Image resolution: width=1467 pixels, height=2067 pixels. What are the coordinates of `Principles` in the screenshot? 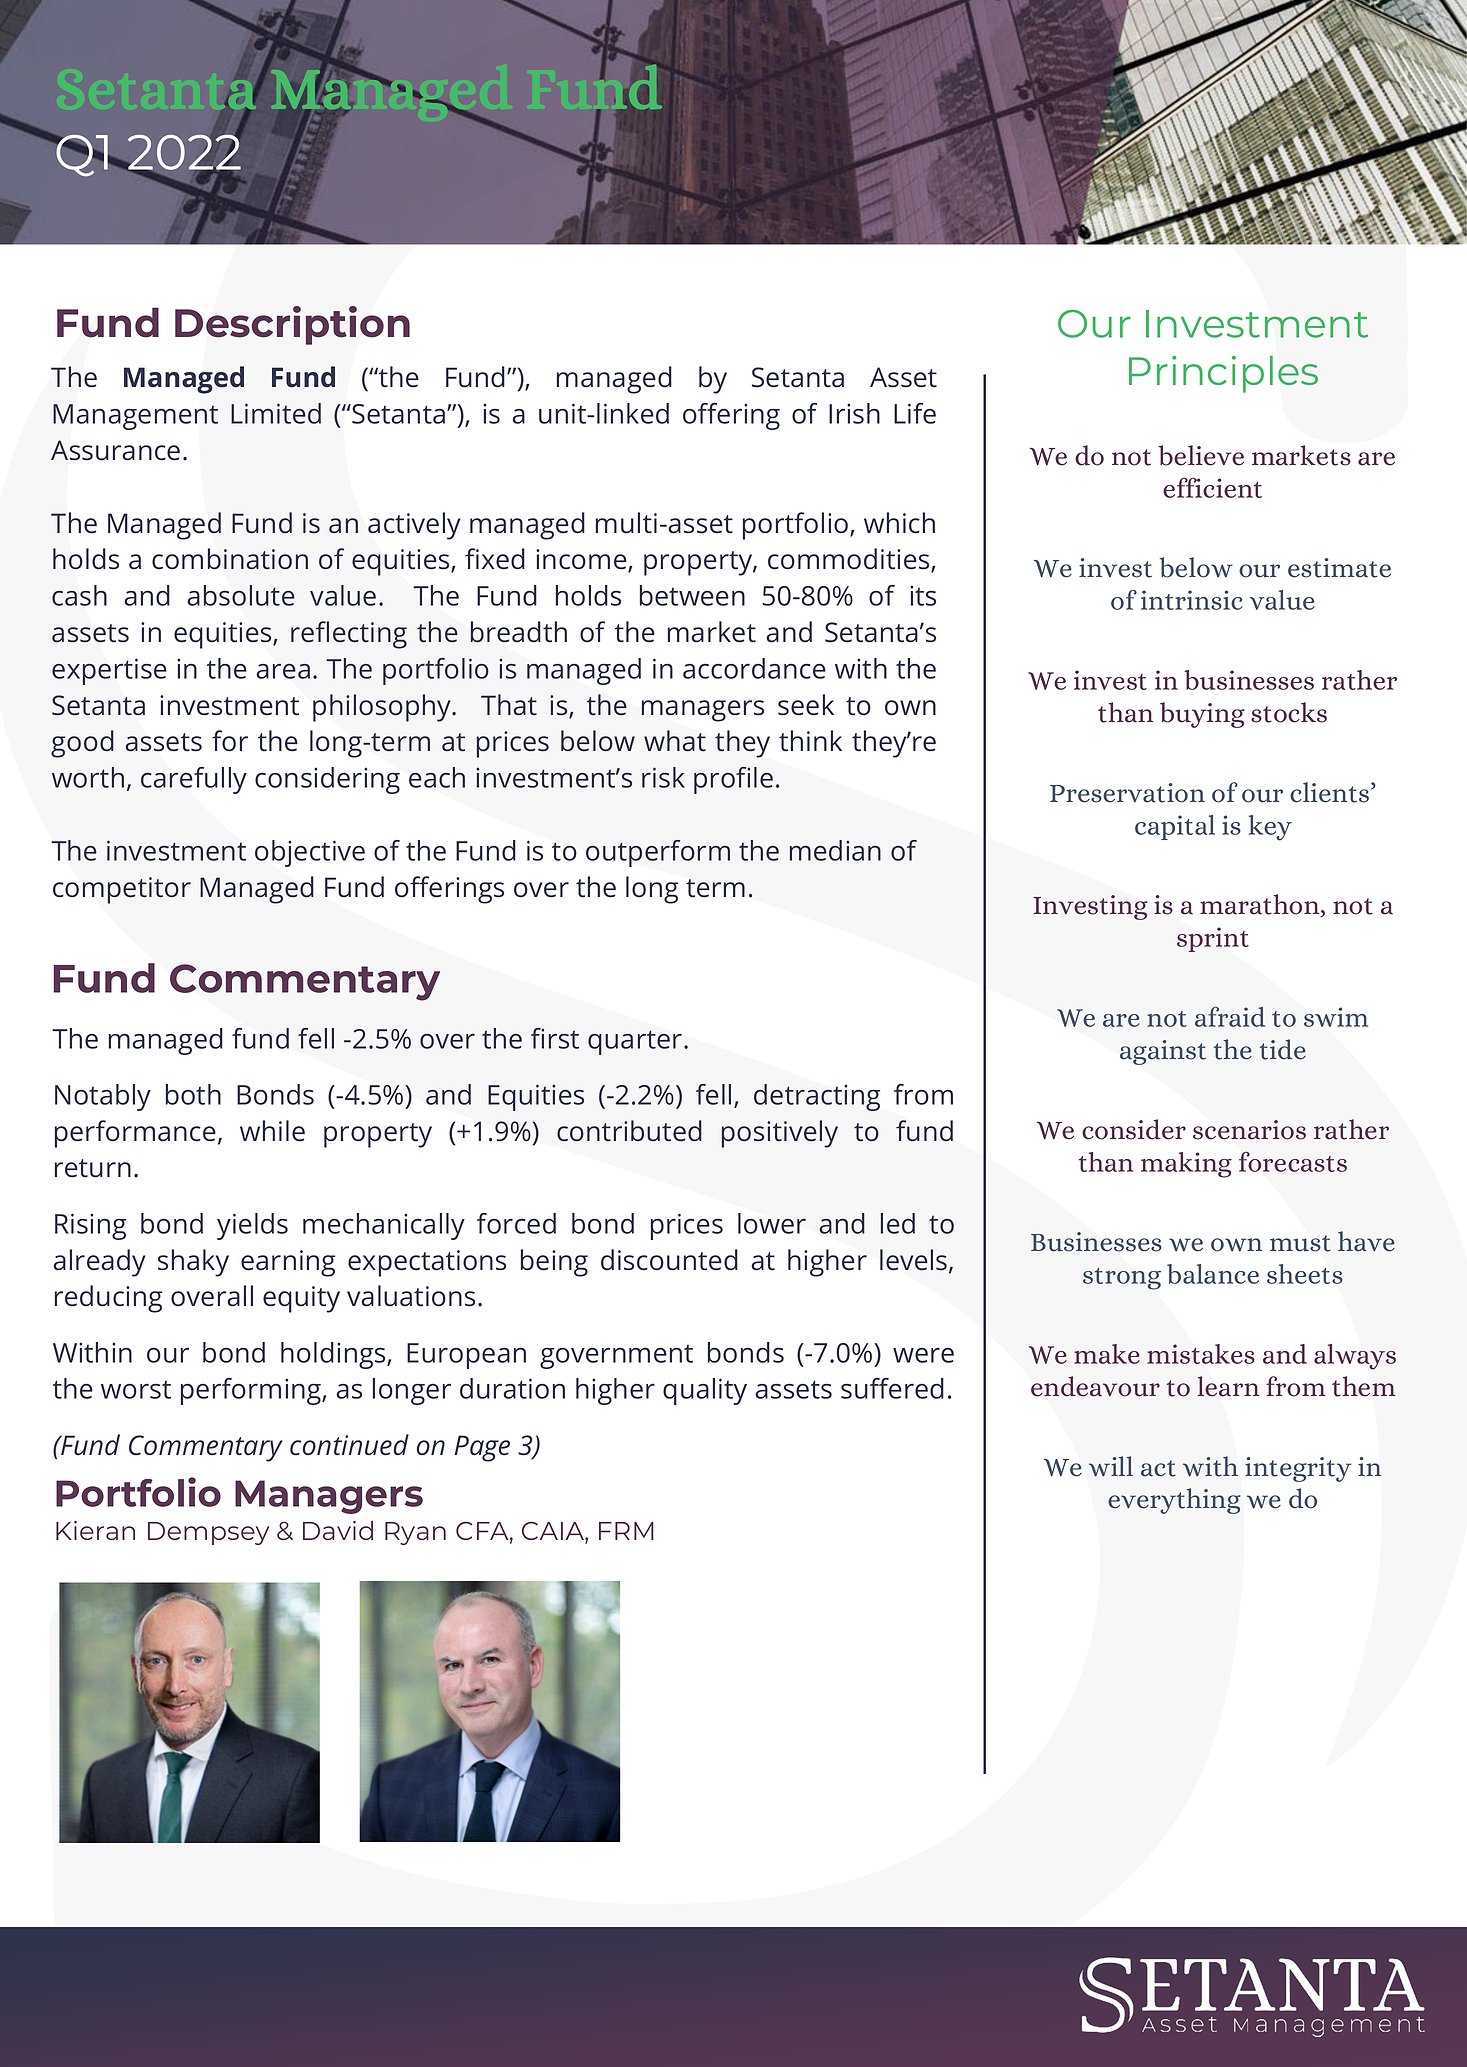 It's located at (1223, 374).
